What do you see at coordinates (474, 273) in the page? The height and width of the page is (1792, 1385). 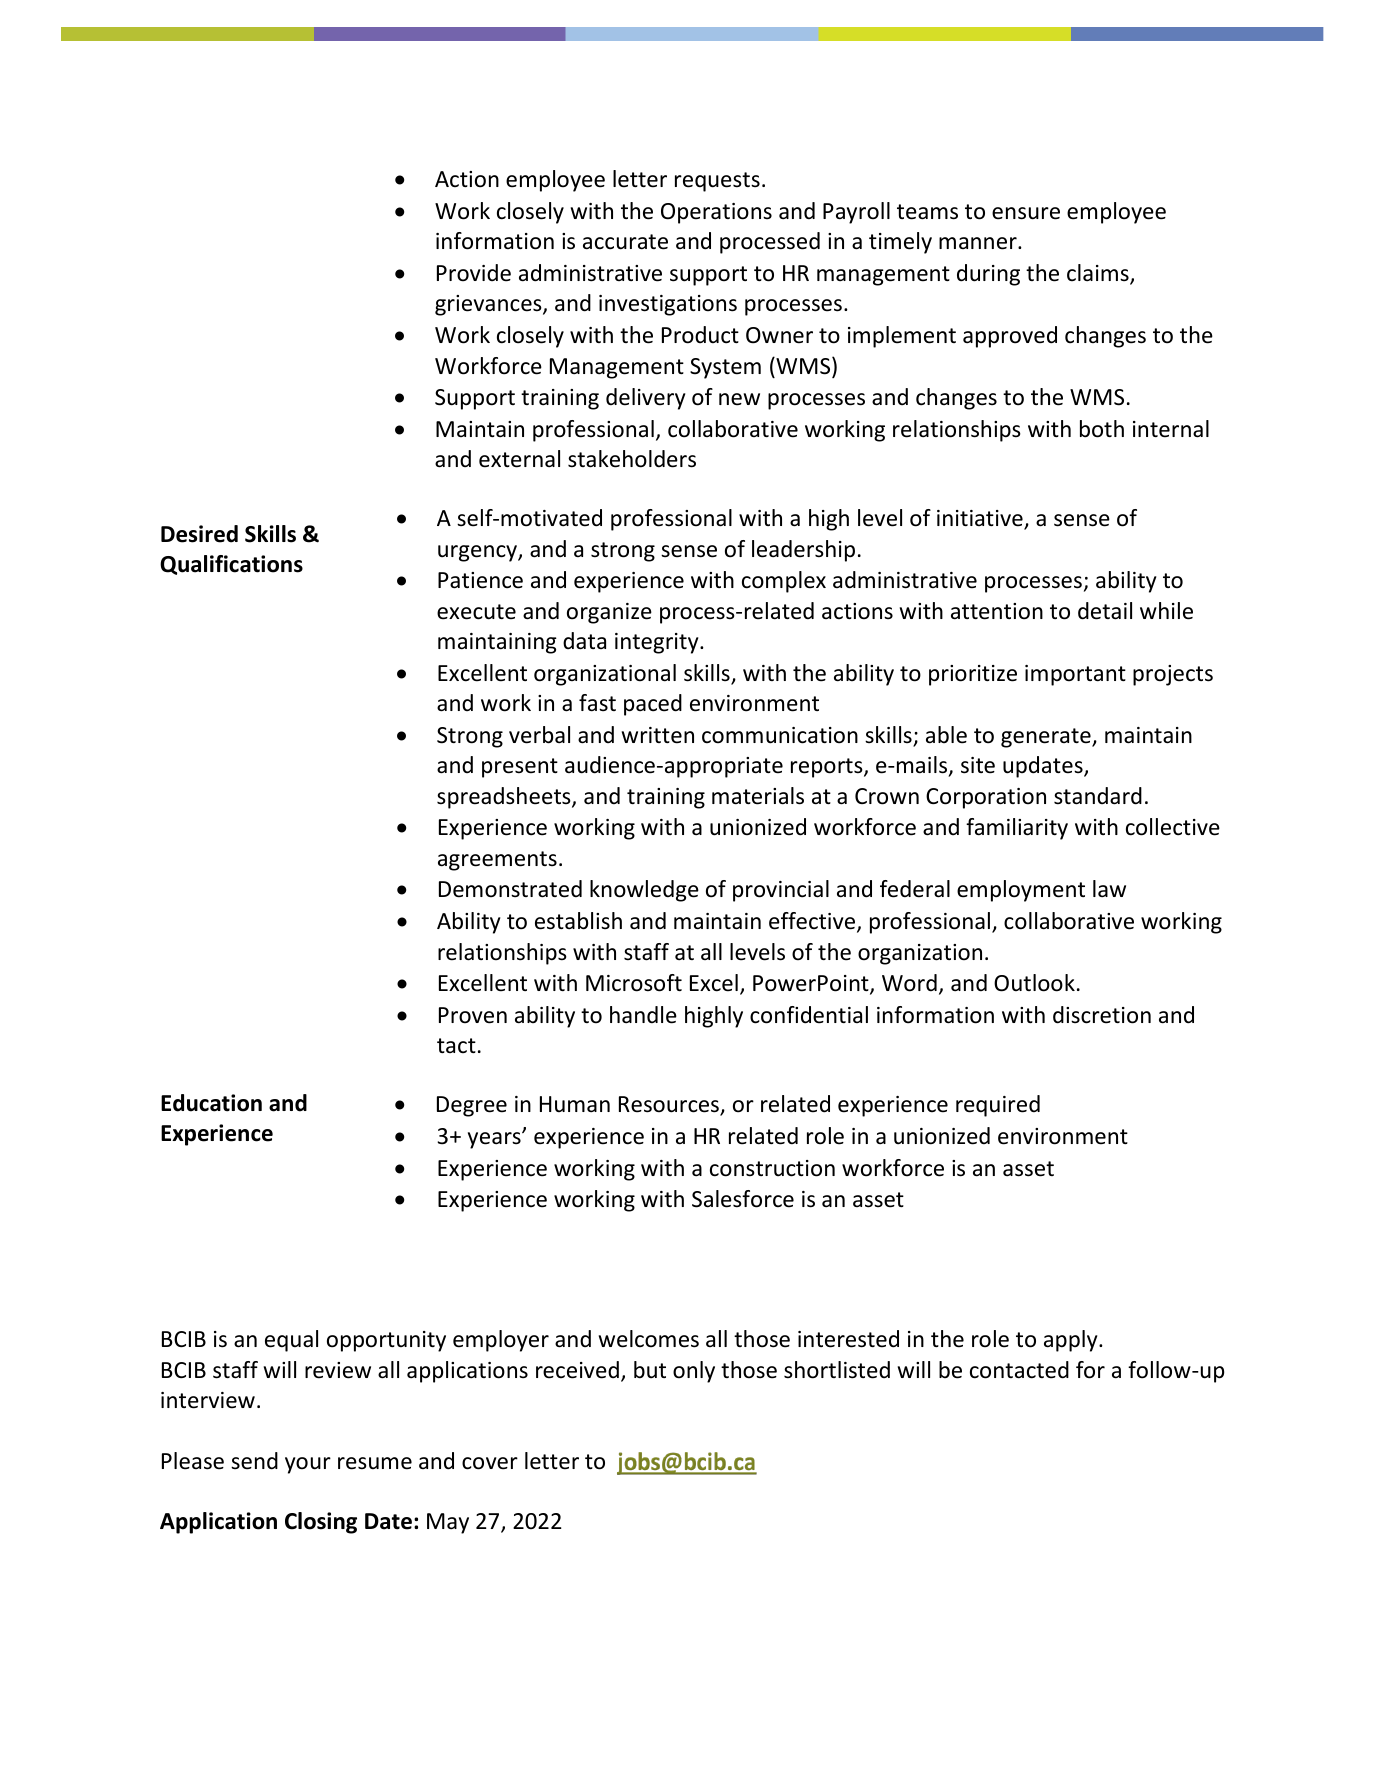 I see `Provide` at bounding box center [474, 273].
